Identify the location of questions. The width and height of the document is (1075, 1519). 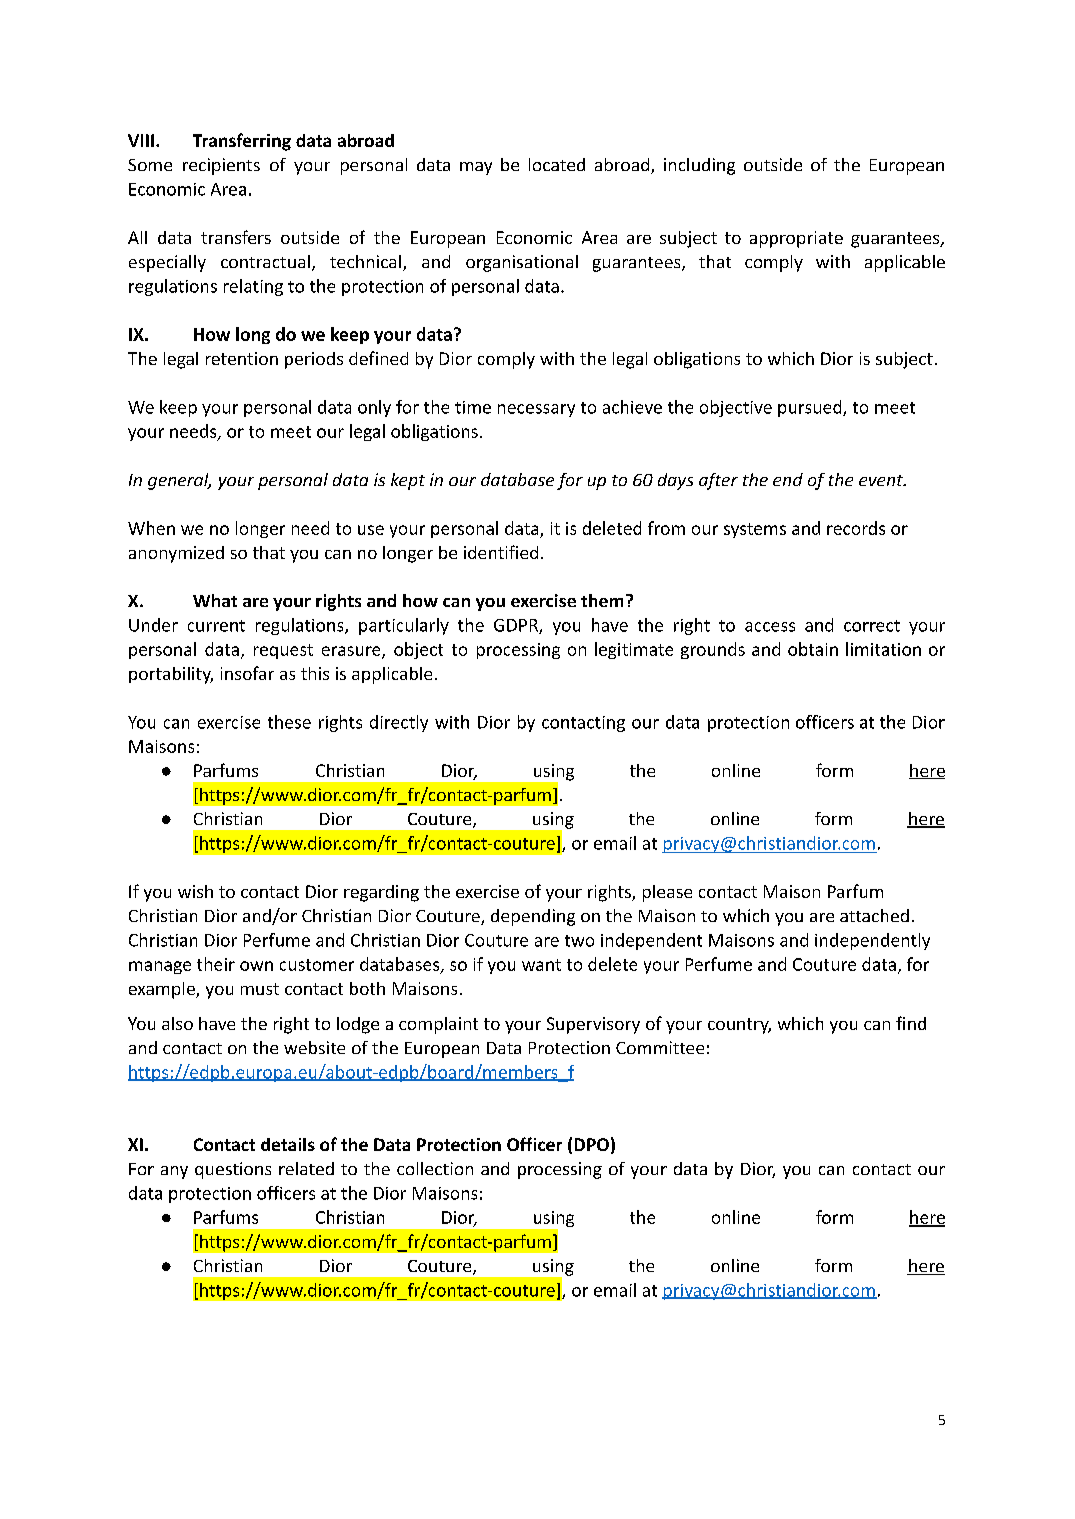
(233, 1170).
